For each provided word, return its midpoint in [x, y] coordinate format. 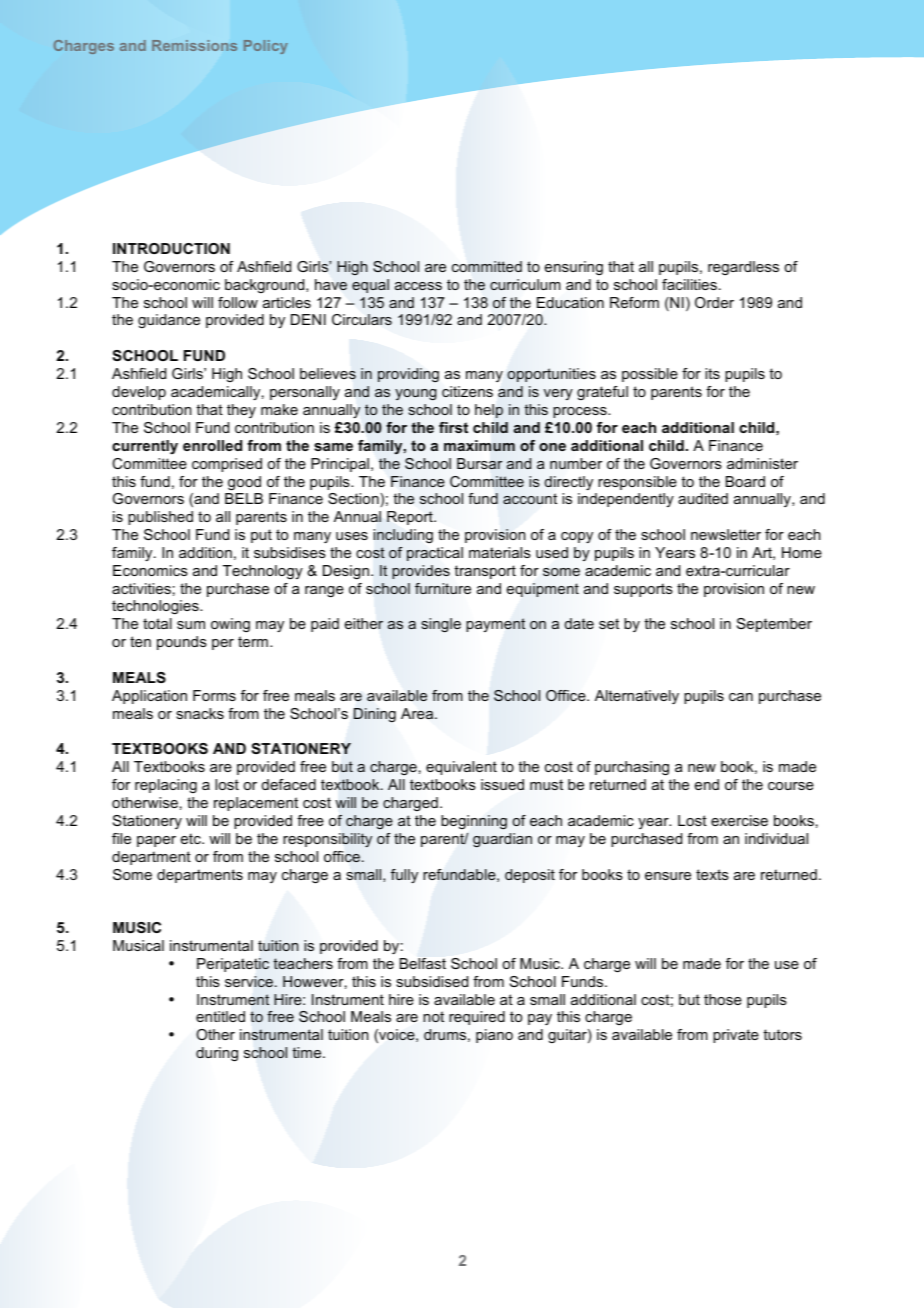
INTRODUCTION [171, 248]
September [774, 625]
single [441, 625]
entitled [220, 1016]
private [736, 1036]
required [477, 1018]
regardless [743, 268]
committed [487, 266]
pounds [182, 643]
